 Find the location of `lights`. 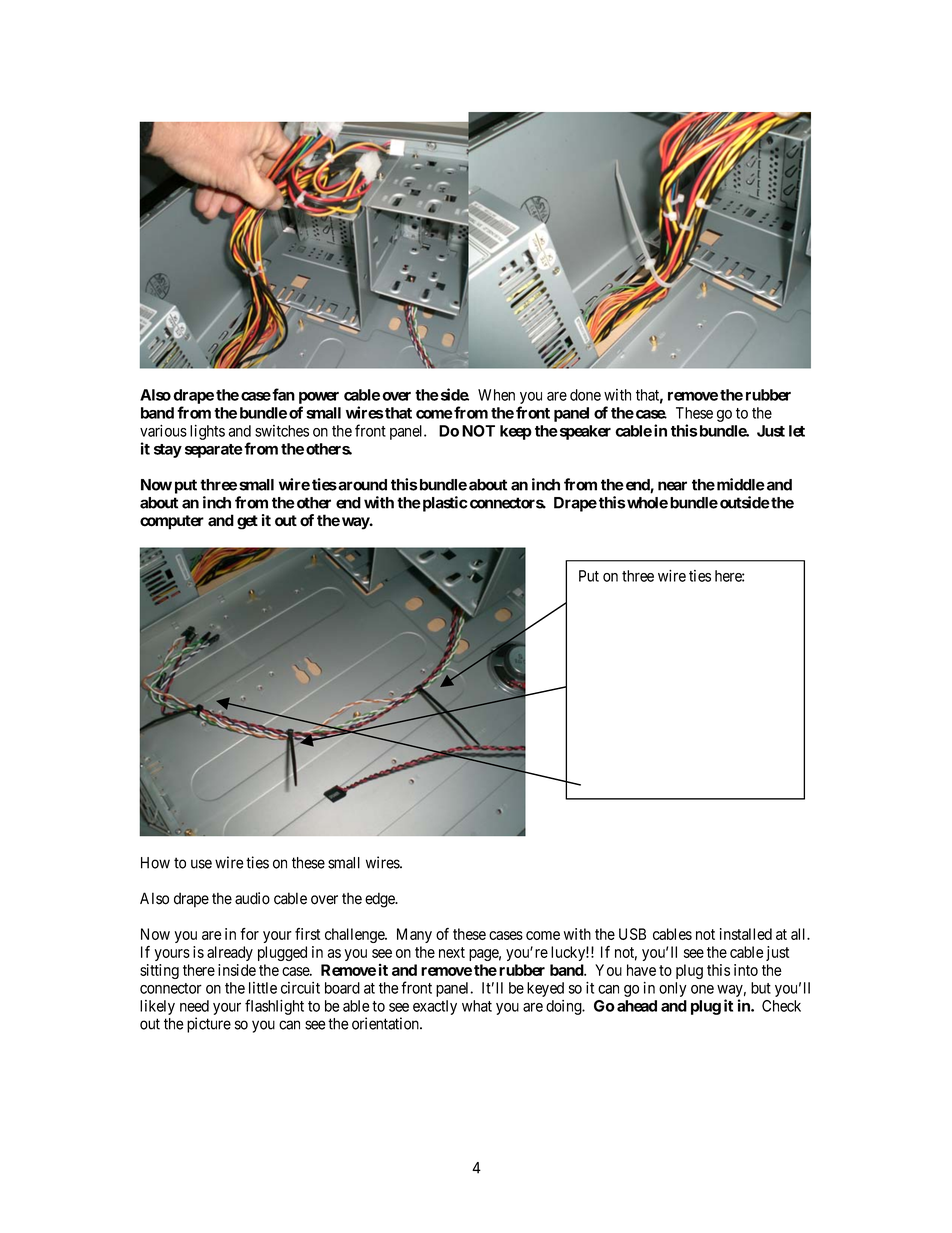

lights is located at coordinates (207, 432).
